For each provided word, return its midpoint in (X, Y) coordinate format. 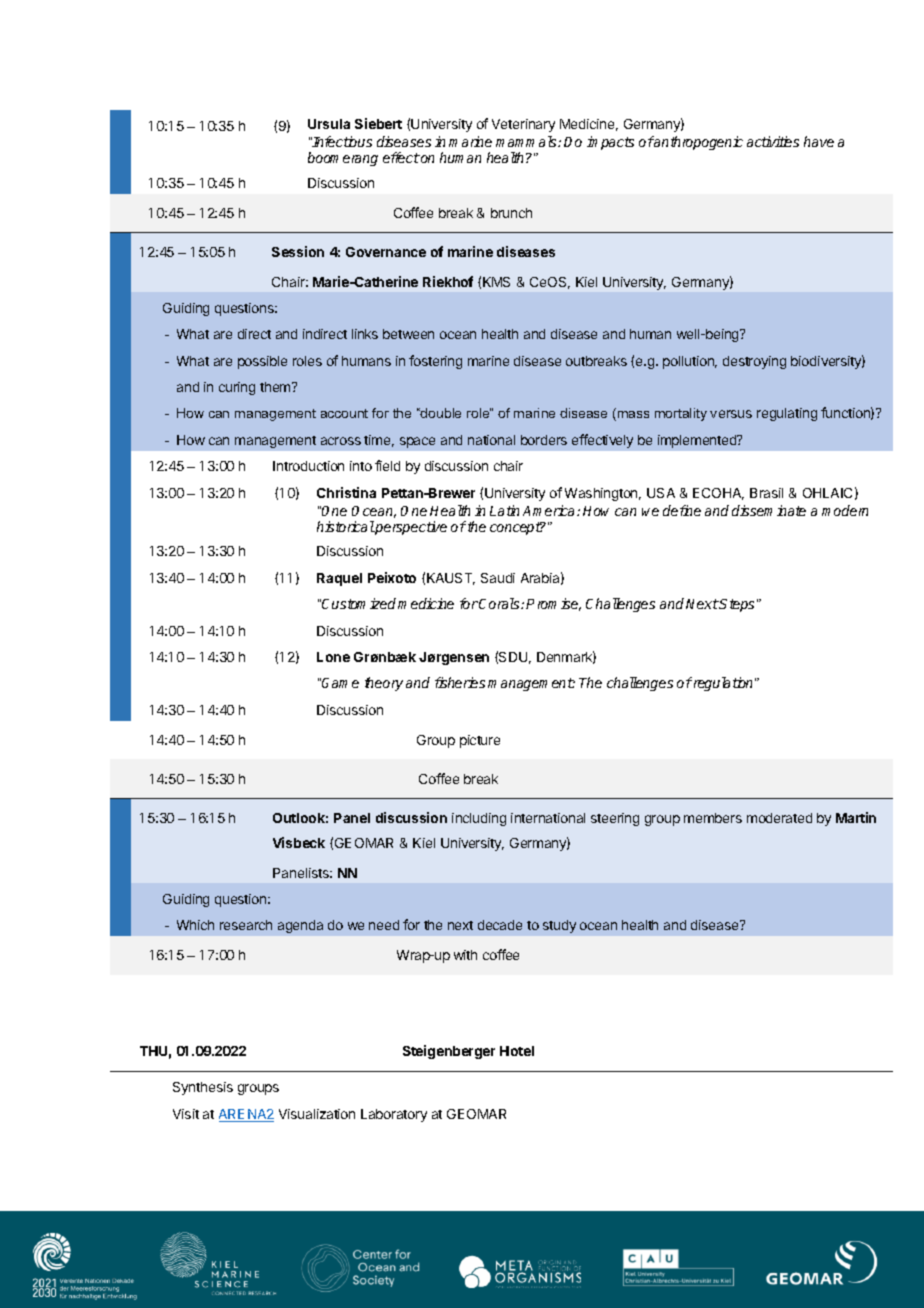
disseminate (769, 510)
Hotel (517, 1051)
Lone (333, 657)
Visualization (317, 1114)
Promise (553, 604)
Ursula (329, 124)
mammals (527, 141)
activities (773, 141)
